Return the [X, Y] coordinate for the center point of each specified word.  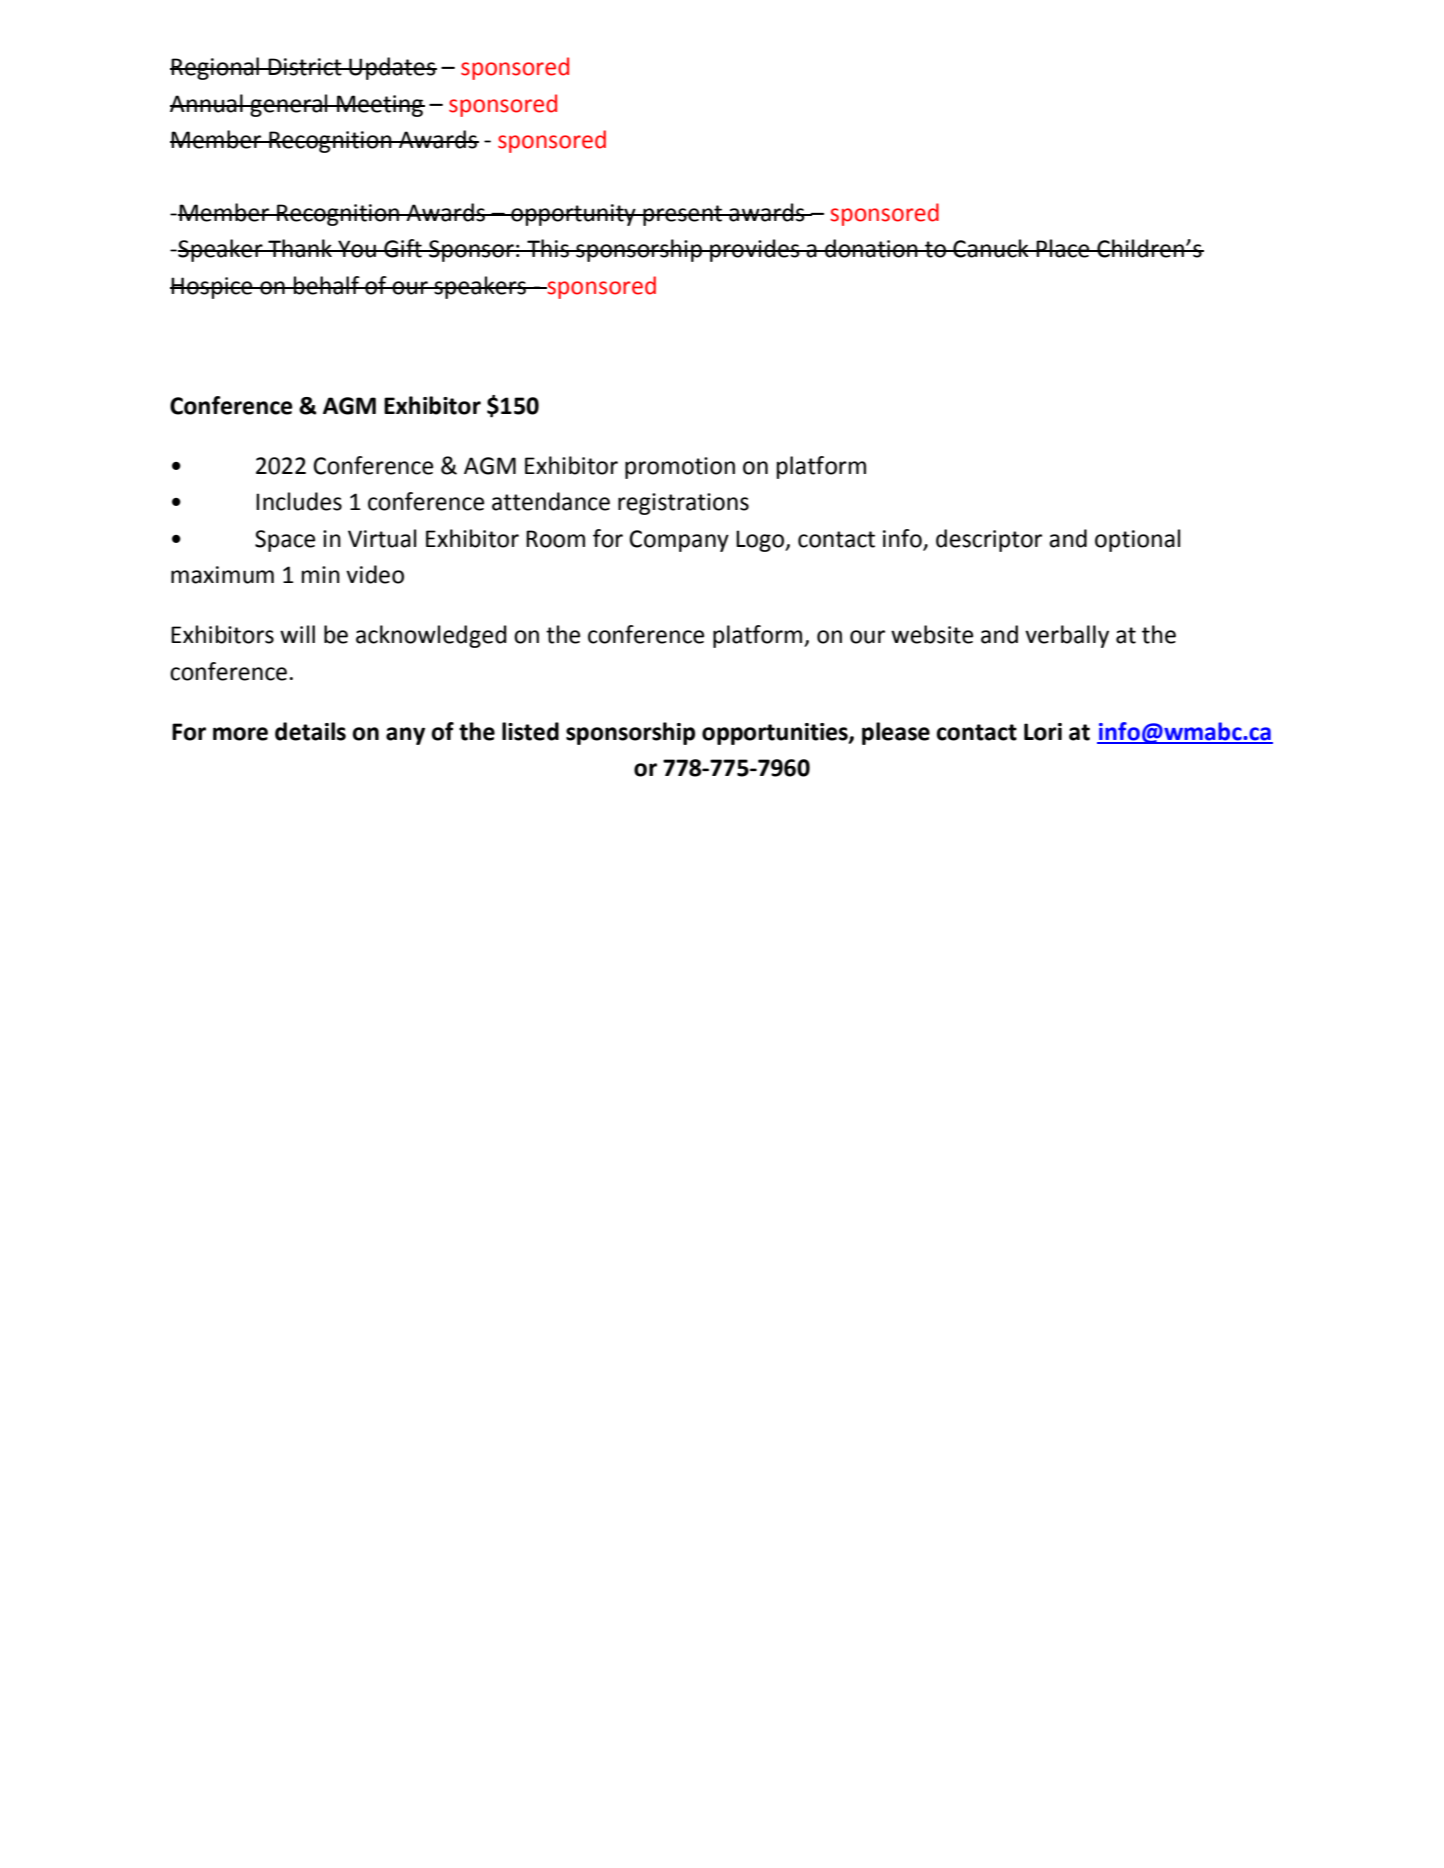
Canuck [991, 248]
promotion [680, 468]
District [305, 67]
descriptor [989, 540]
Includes [299, 501]
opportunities [776, 734]
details [310, 731]
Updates [392, 68]
